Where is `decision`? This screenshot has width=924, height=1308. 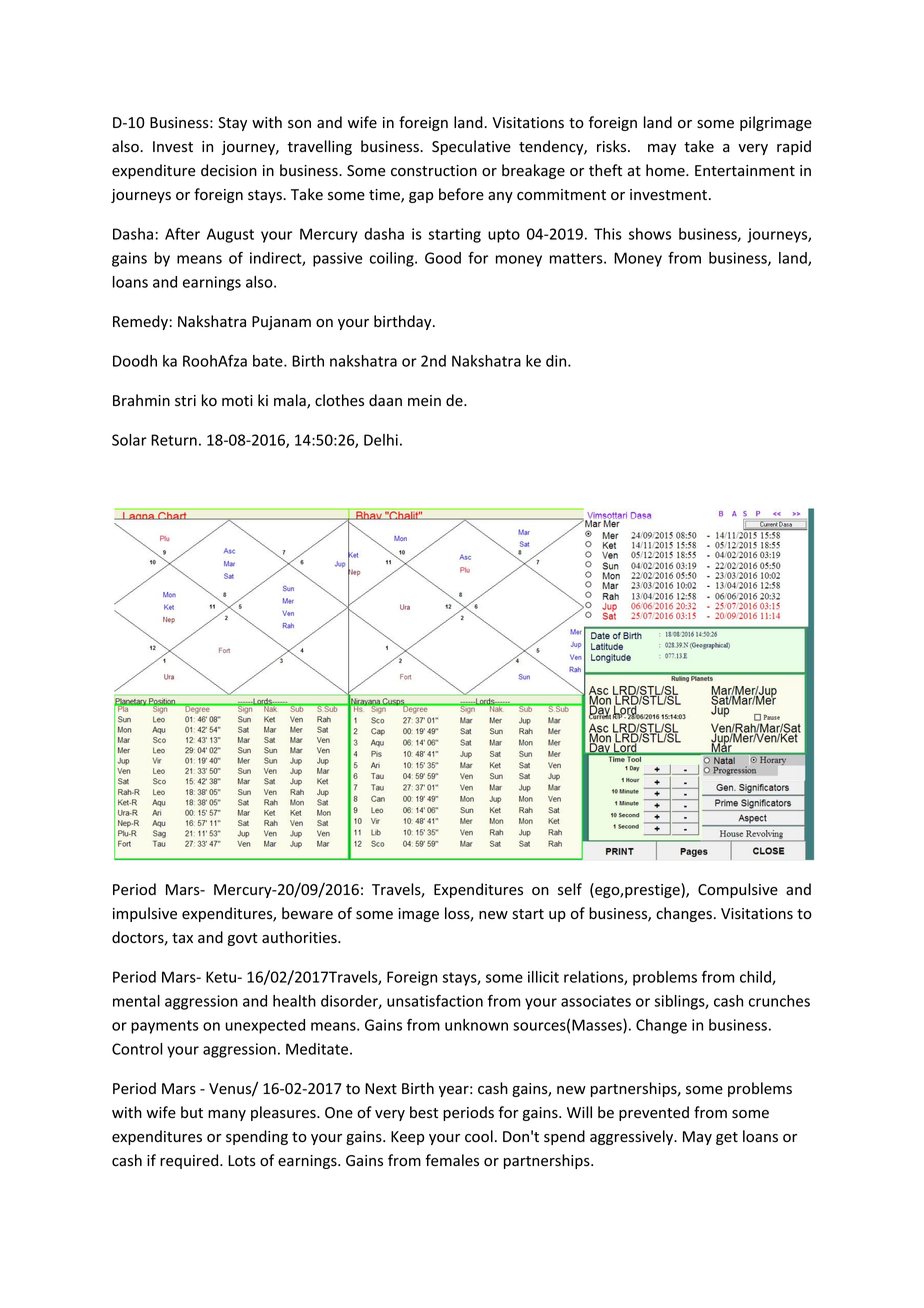
decision is located at coordinates (229, 170).
